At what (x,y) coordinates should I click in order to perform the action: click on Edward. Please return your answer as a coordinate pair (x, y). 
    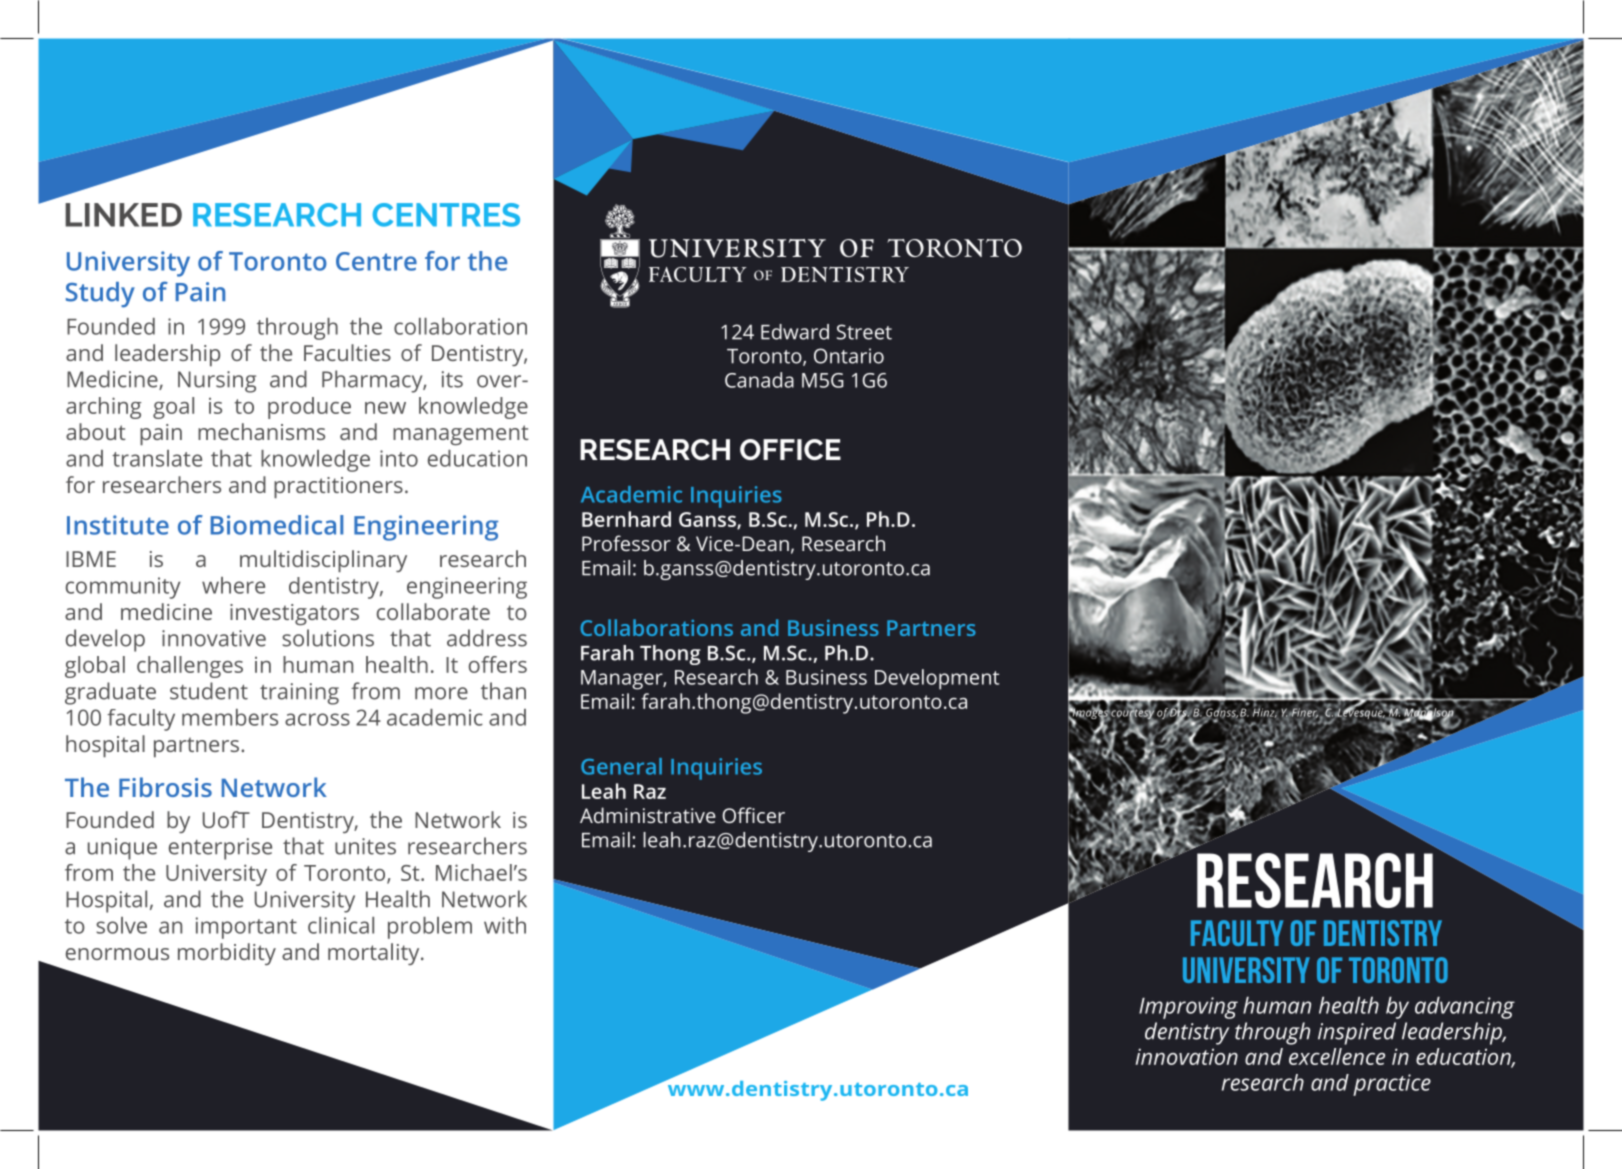
    Looking at the image, I should click on (795, 332).
